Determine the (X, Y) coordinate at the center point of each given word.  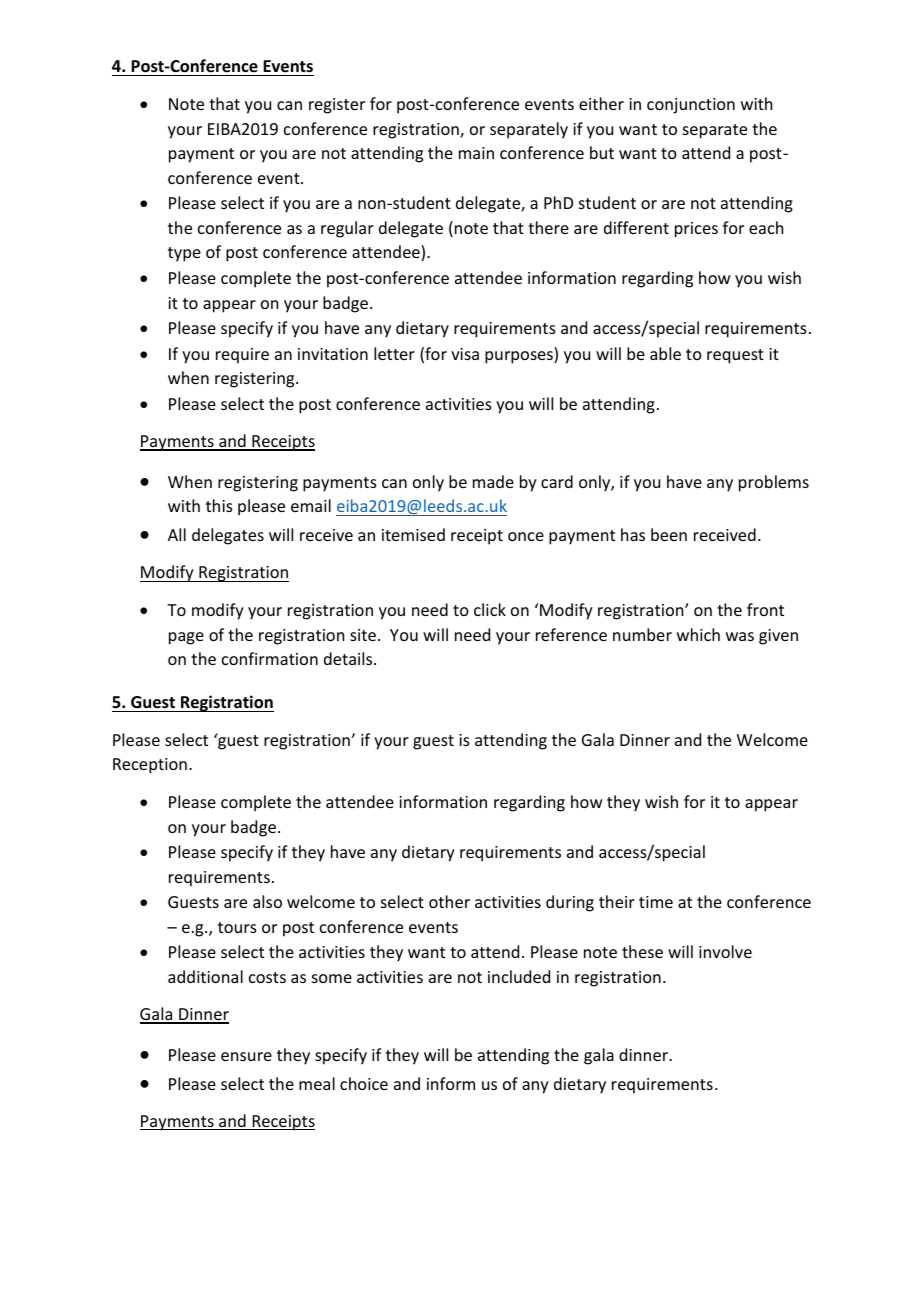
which (698, 634)
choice (364, 1083)
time (656, 902)
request (735, 356)
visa (465, 354)
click (490, 609)
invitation (333, 354)
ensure (246, 1056)
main (476, 153)
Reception (150, 766)
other (449, 901)
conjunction (691, 106)
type (184, 254)
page (186, 638)
